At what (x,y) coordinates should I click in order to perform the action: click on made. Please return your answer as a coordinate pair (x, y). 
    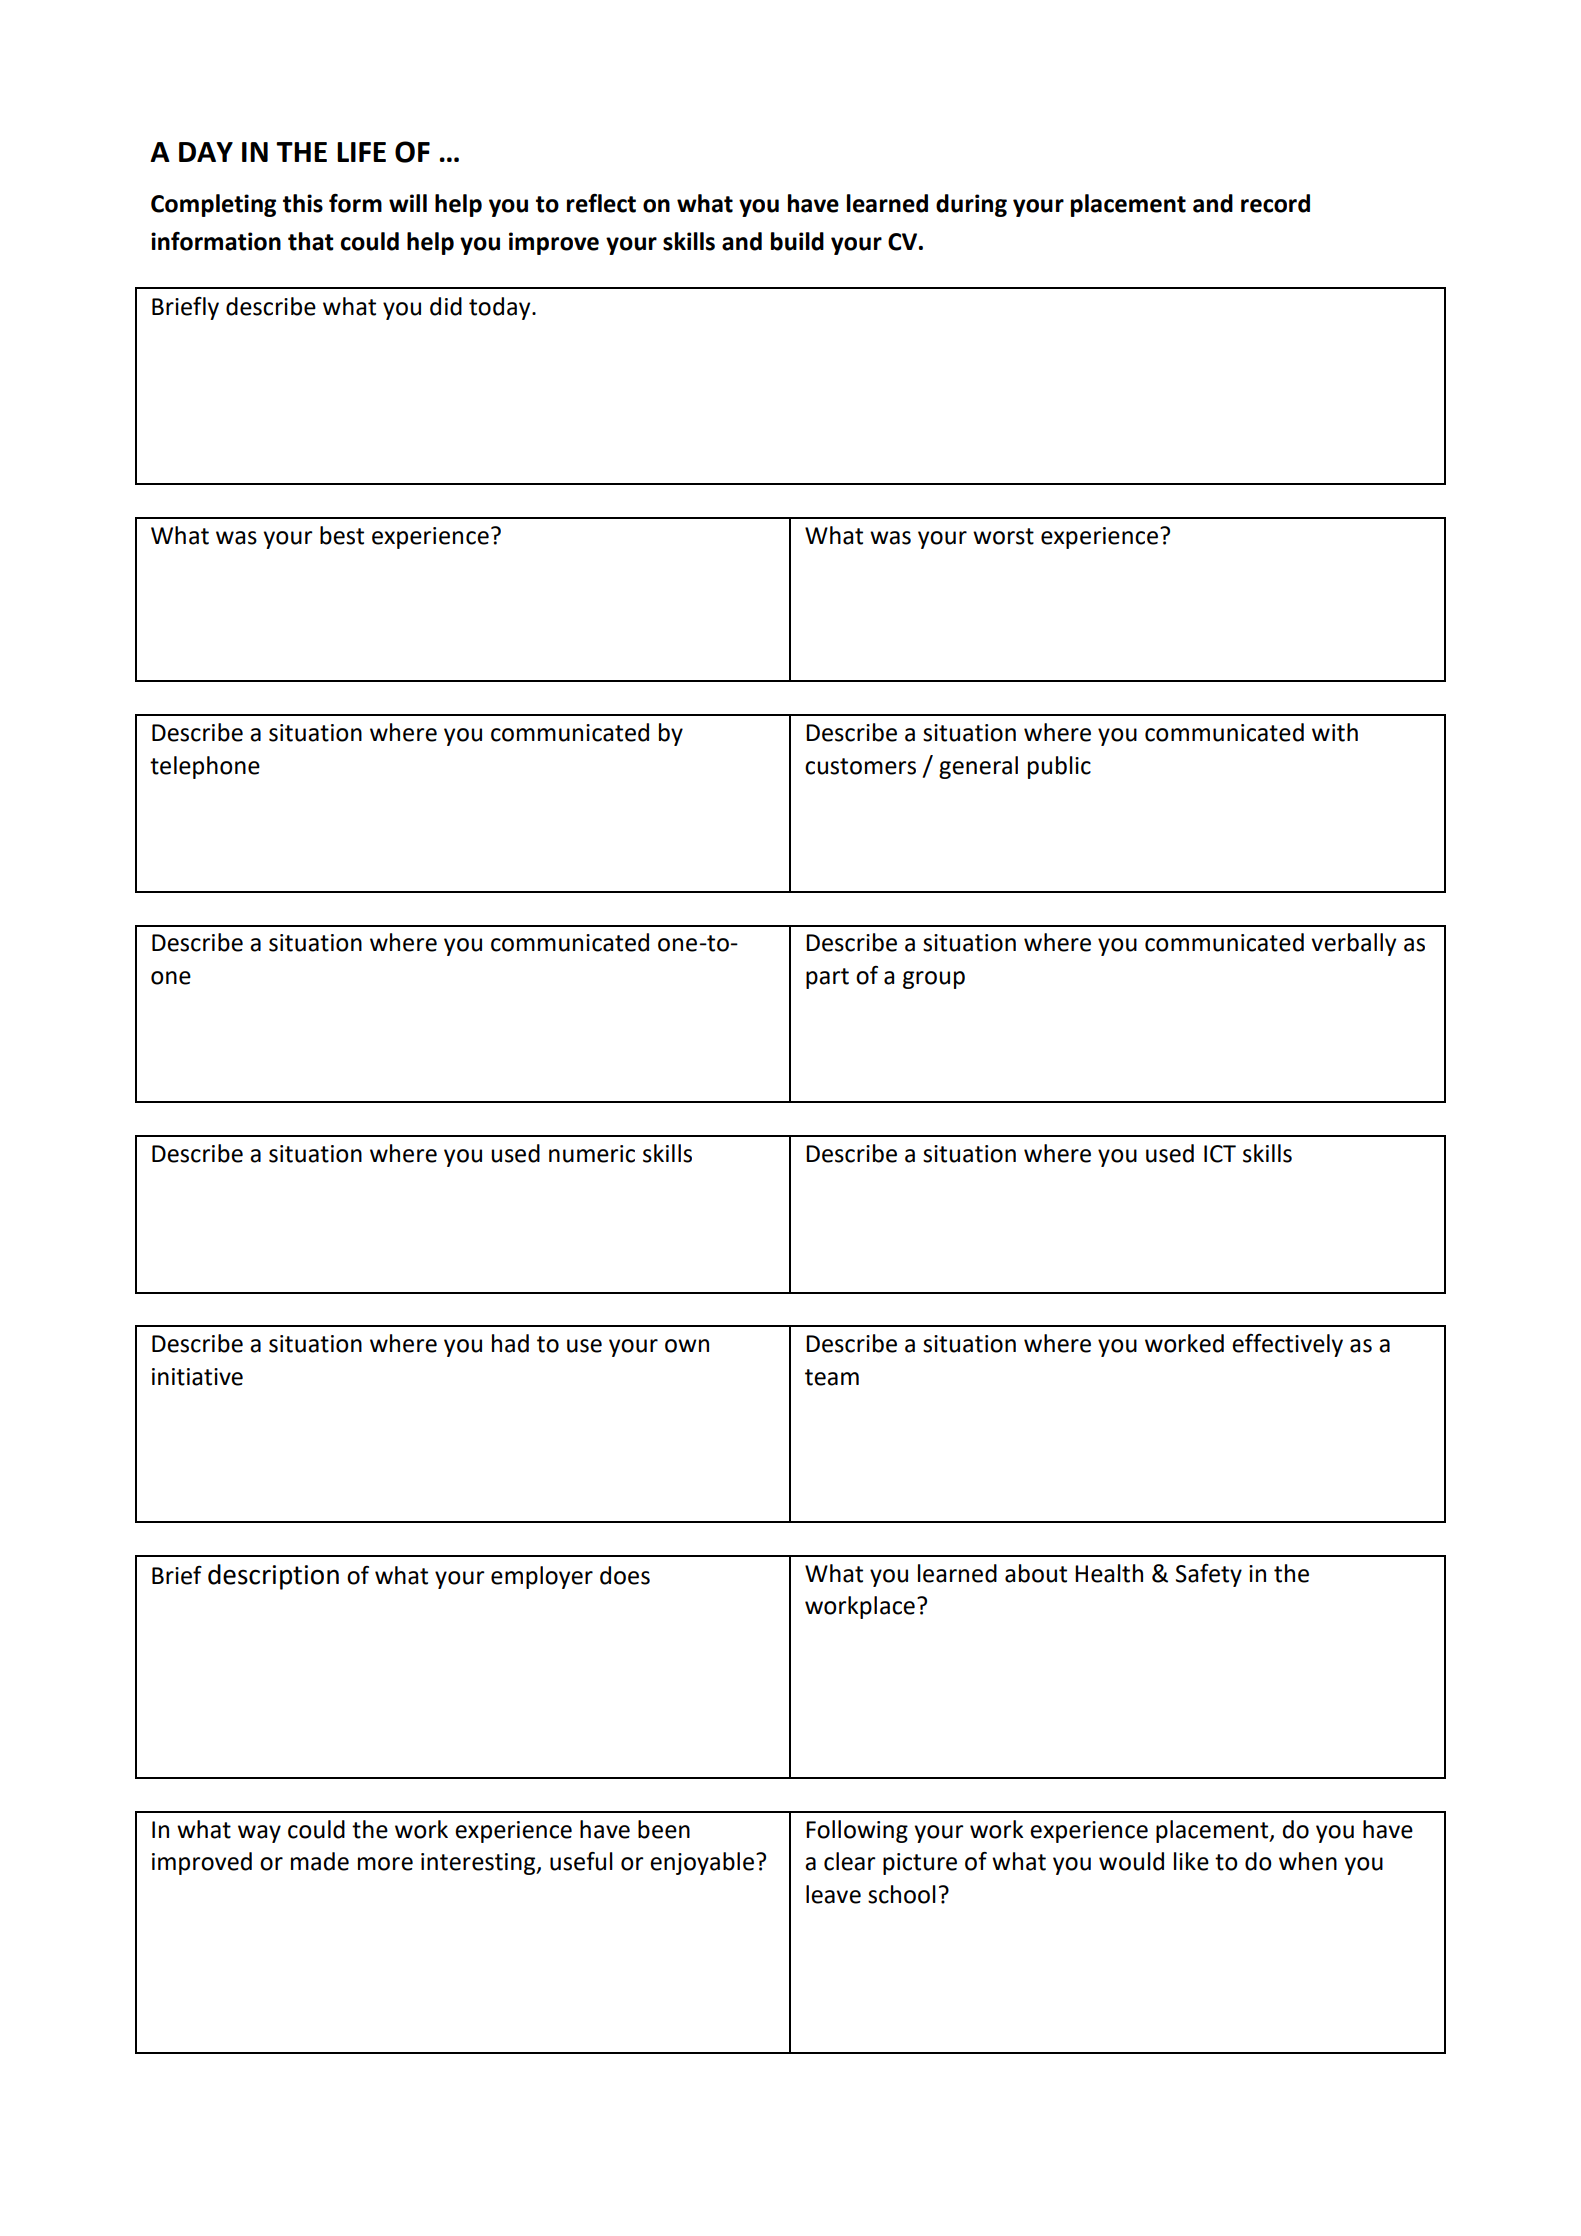
    Looking at the image, I should click on (320, 1861).
